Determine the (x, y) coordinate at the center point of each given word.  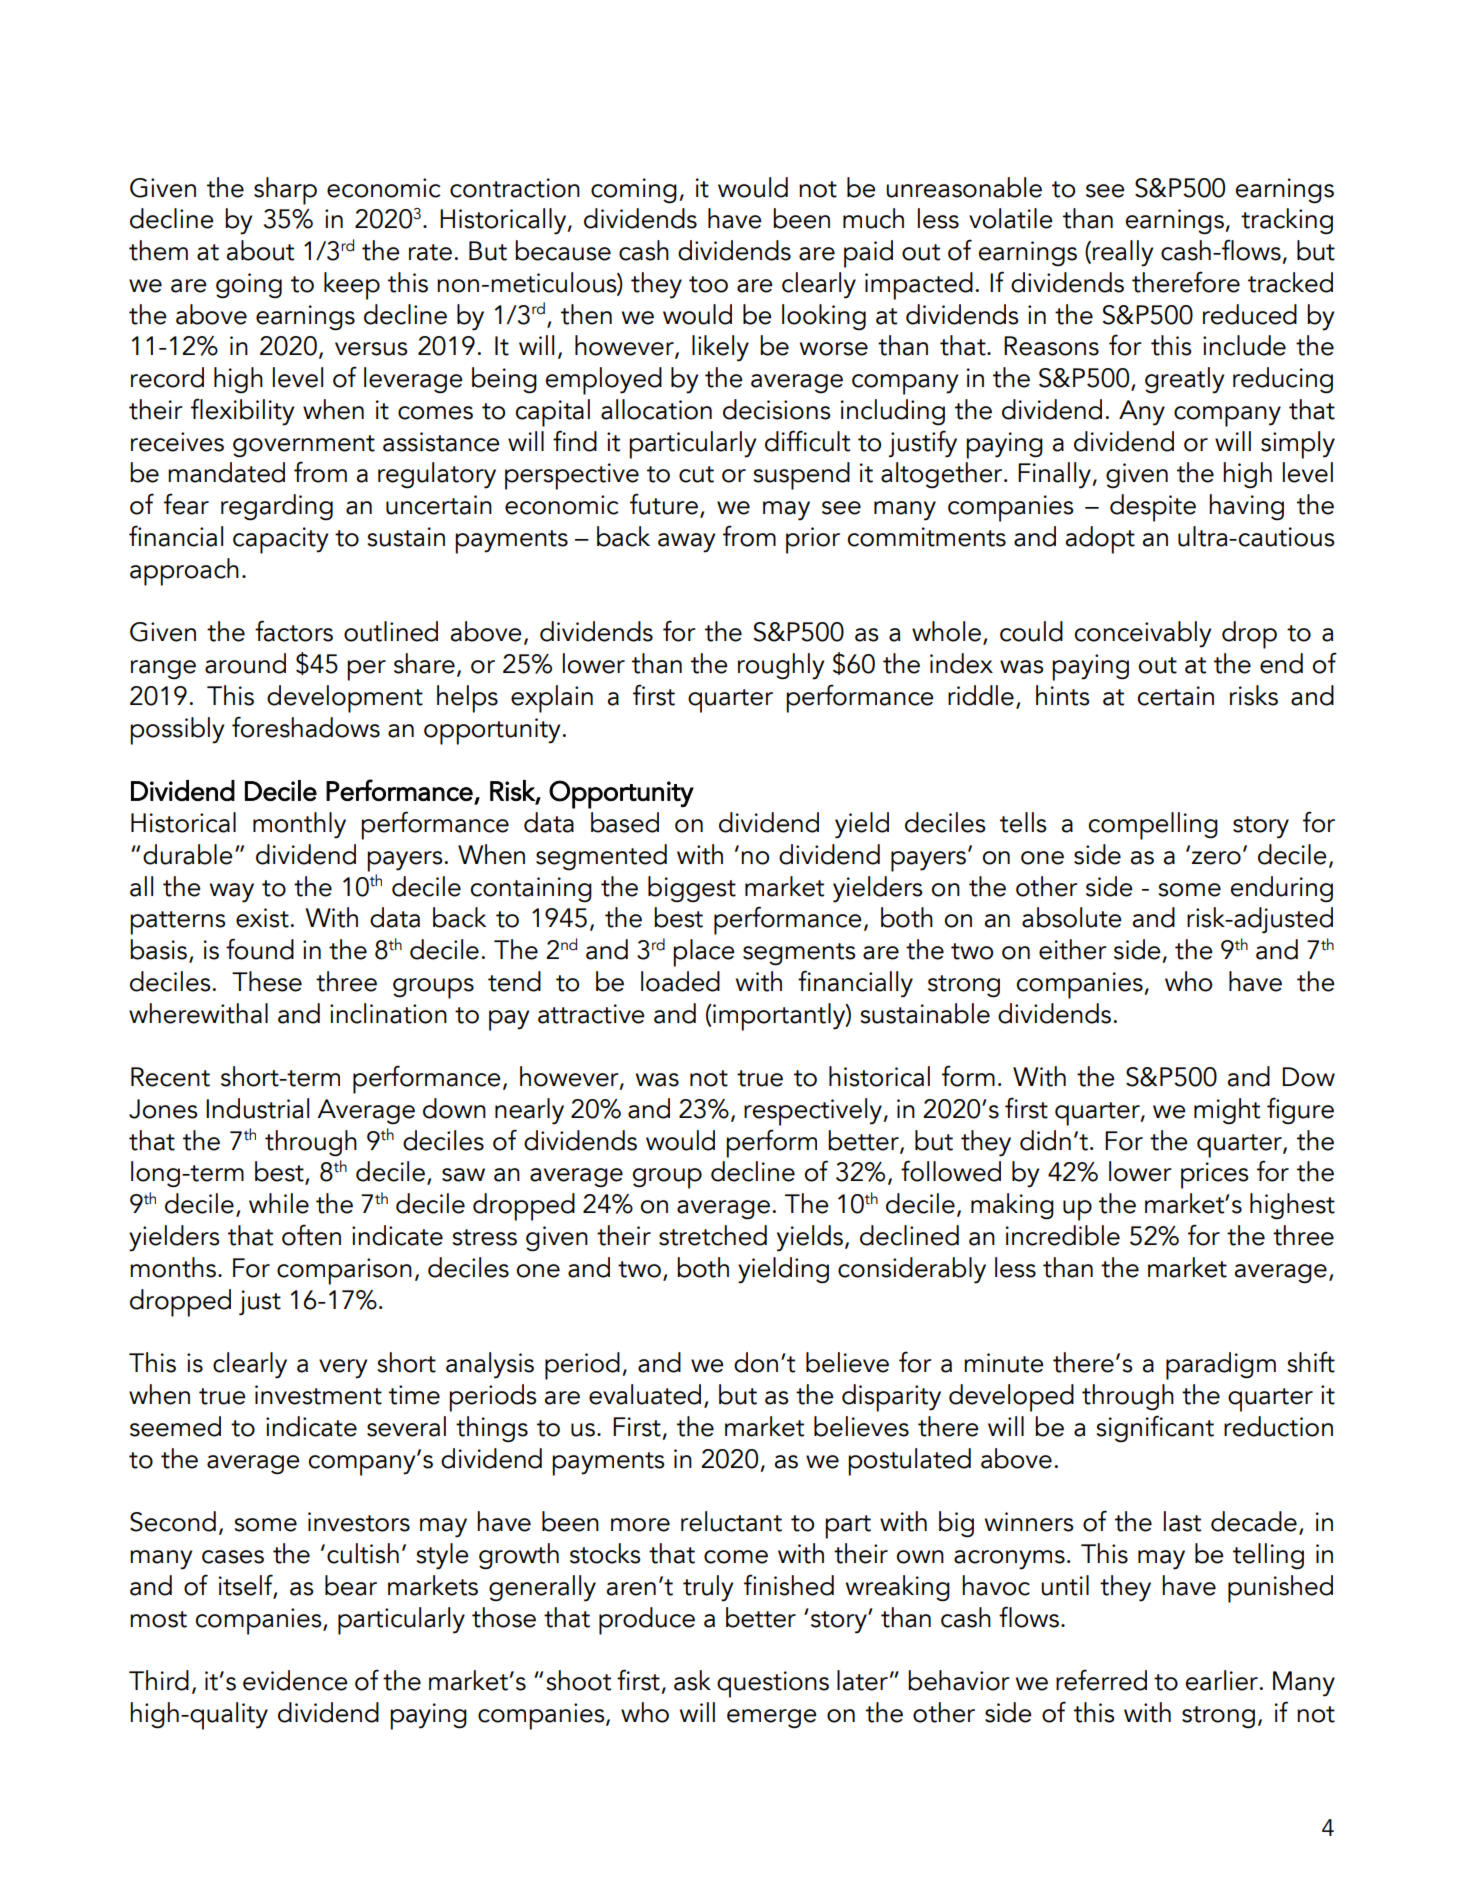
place (704, 953)
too (708, 284)
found (260, 949)
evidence (295, 1680)
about (260, 250)
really (1123, 253)
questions (773, 1684)
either (1073, 949)
